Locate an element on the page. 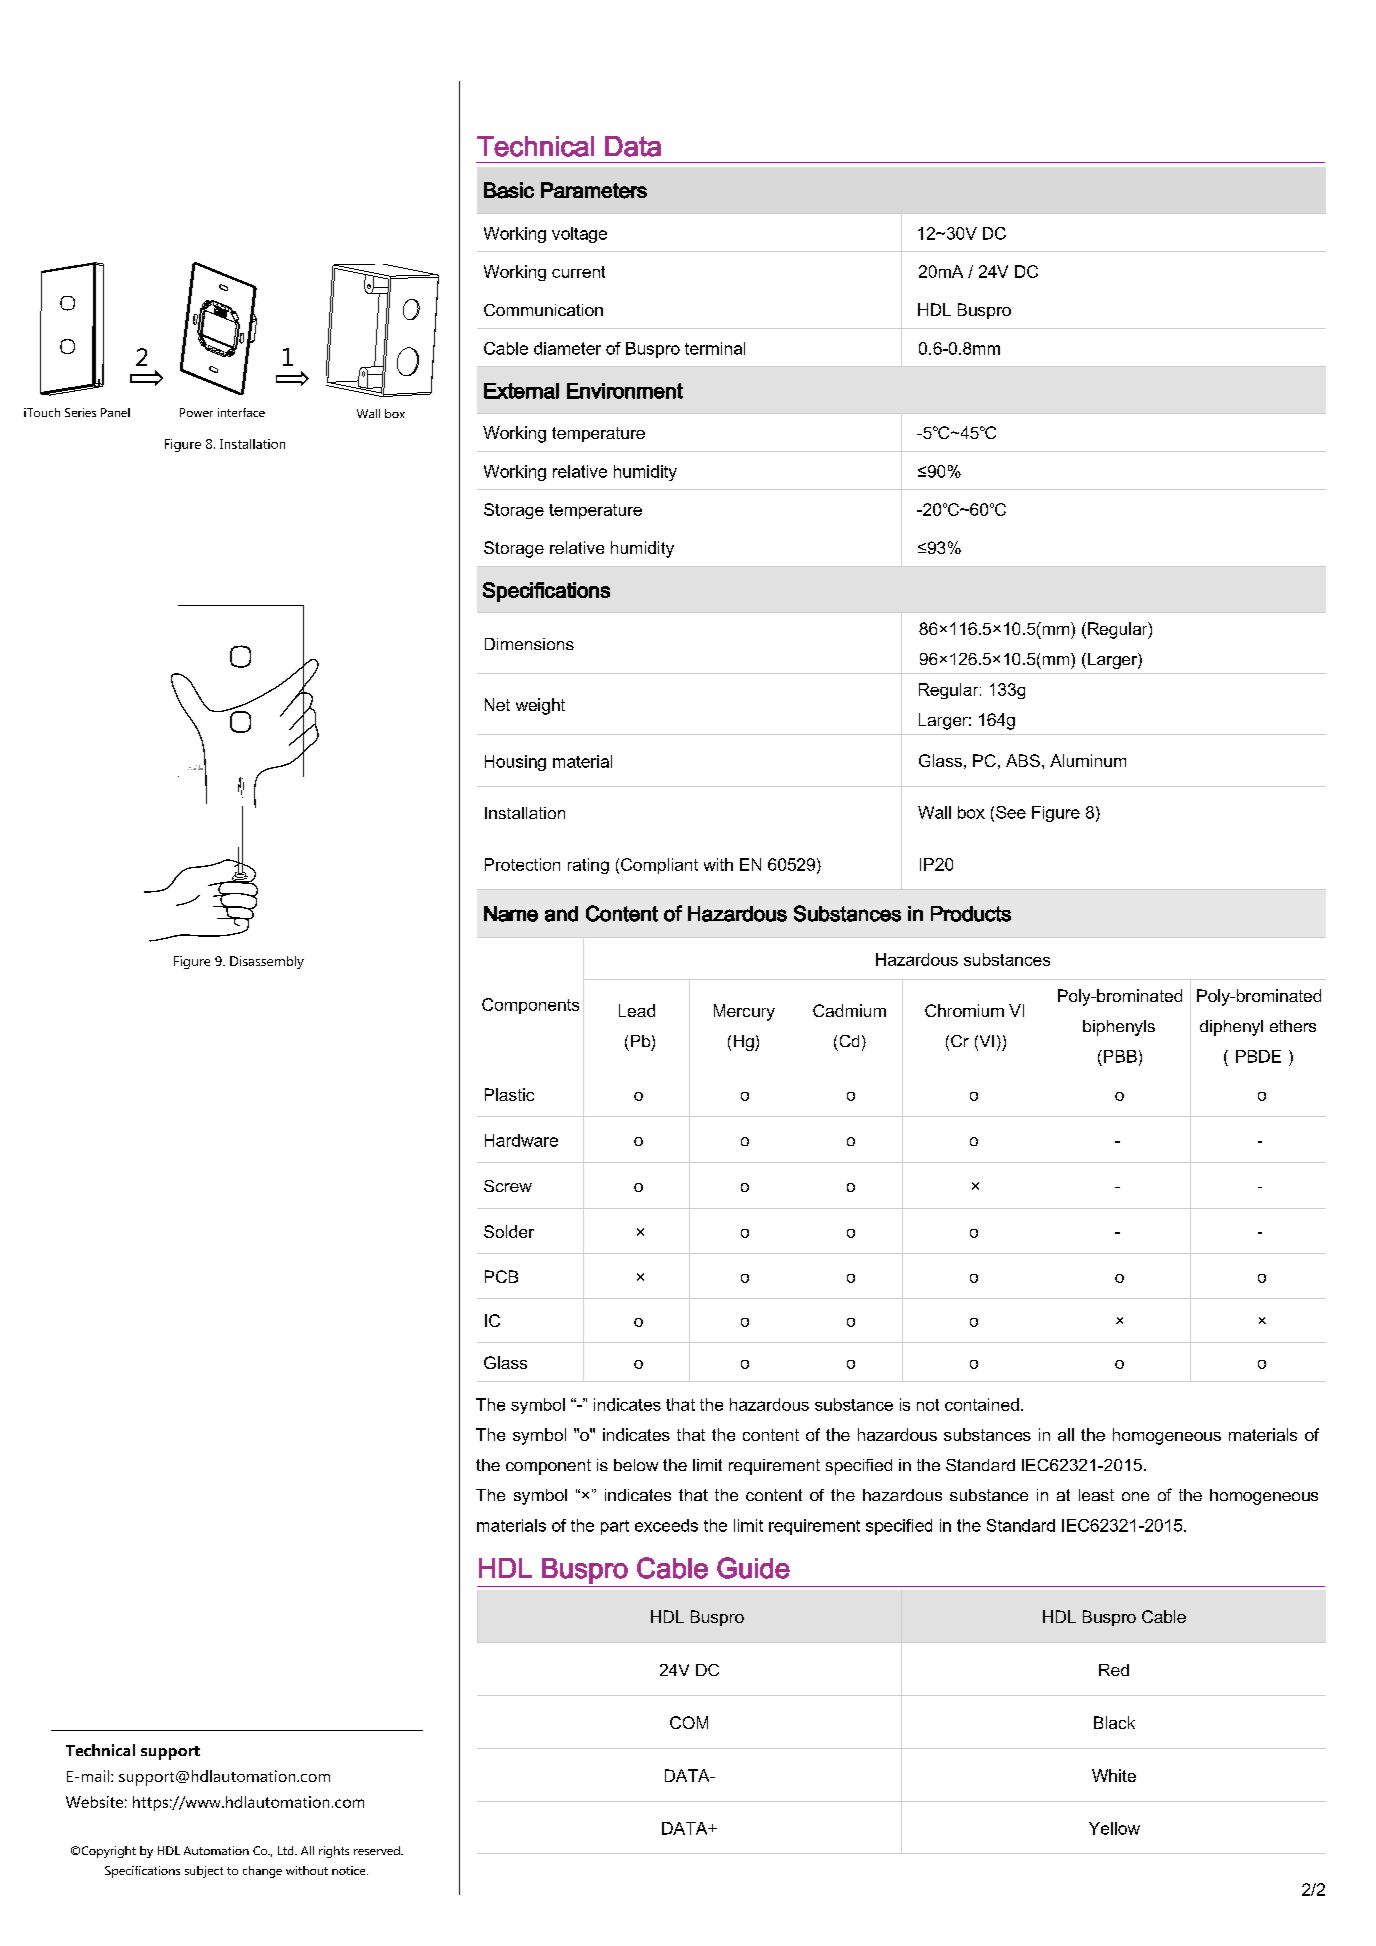 This document has width=1376, height=1946. See is located at coordinates (1011, 812).
